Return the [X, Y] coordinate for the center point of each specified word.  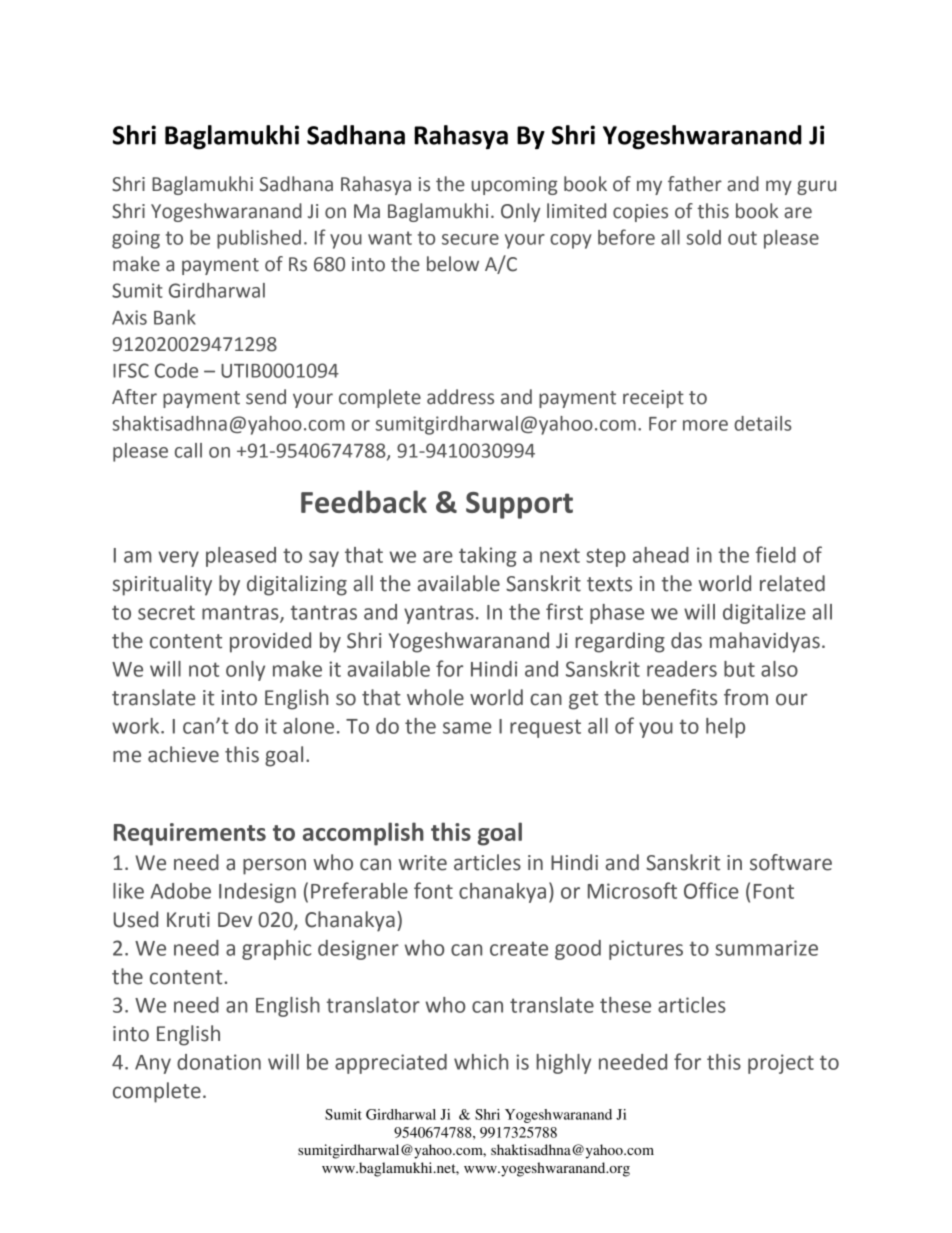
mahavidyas [765, 642]
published [259, 239]
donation [219, 1062]
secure [470, 239]
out [742, 238]
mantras [241, 613]
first [564, 611]
